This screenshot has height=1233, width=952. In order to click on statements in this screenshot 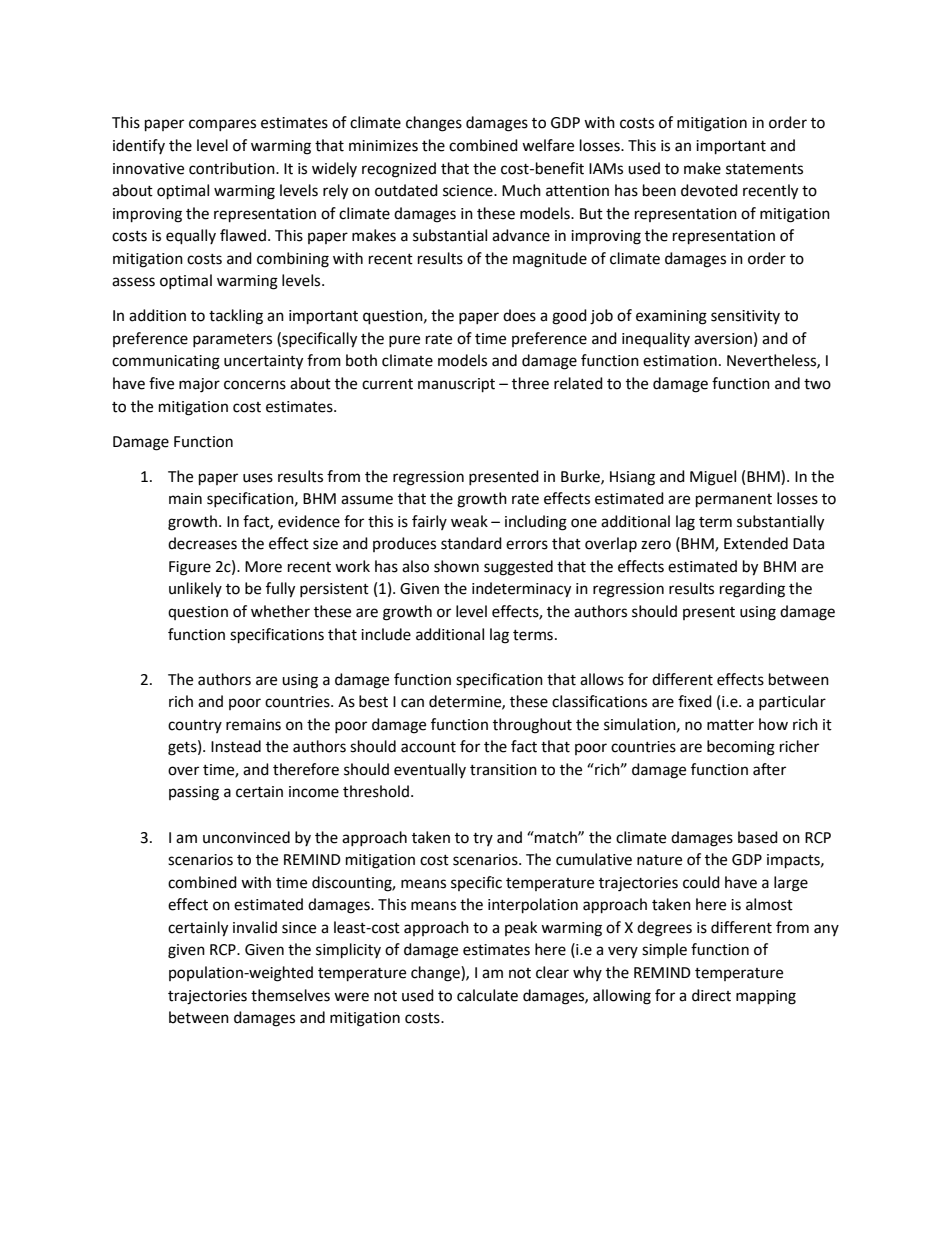, I will do `click(764, 169)`.
